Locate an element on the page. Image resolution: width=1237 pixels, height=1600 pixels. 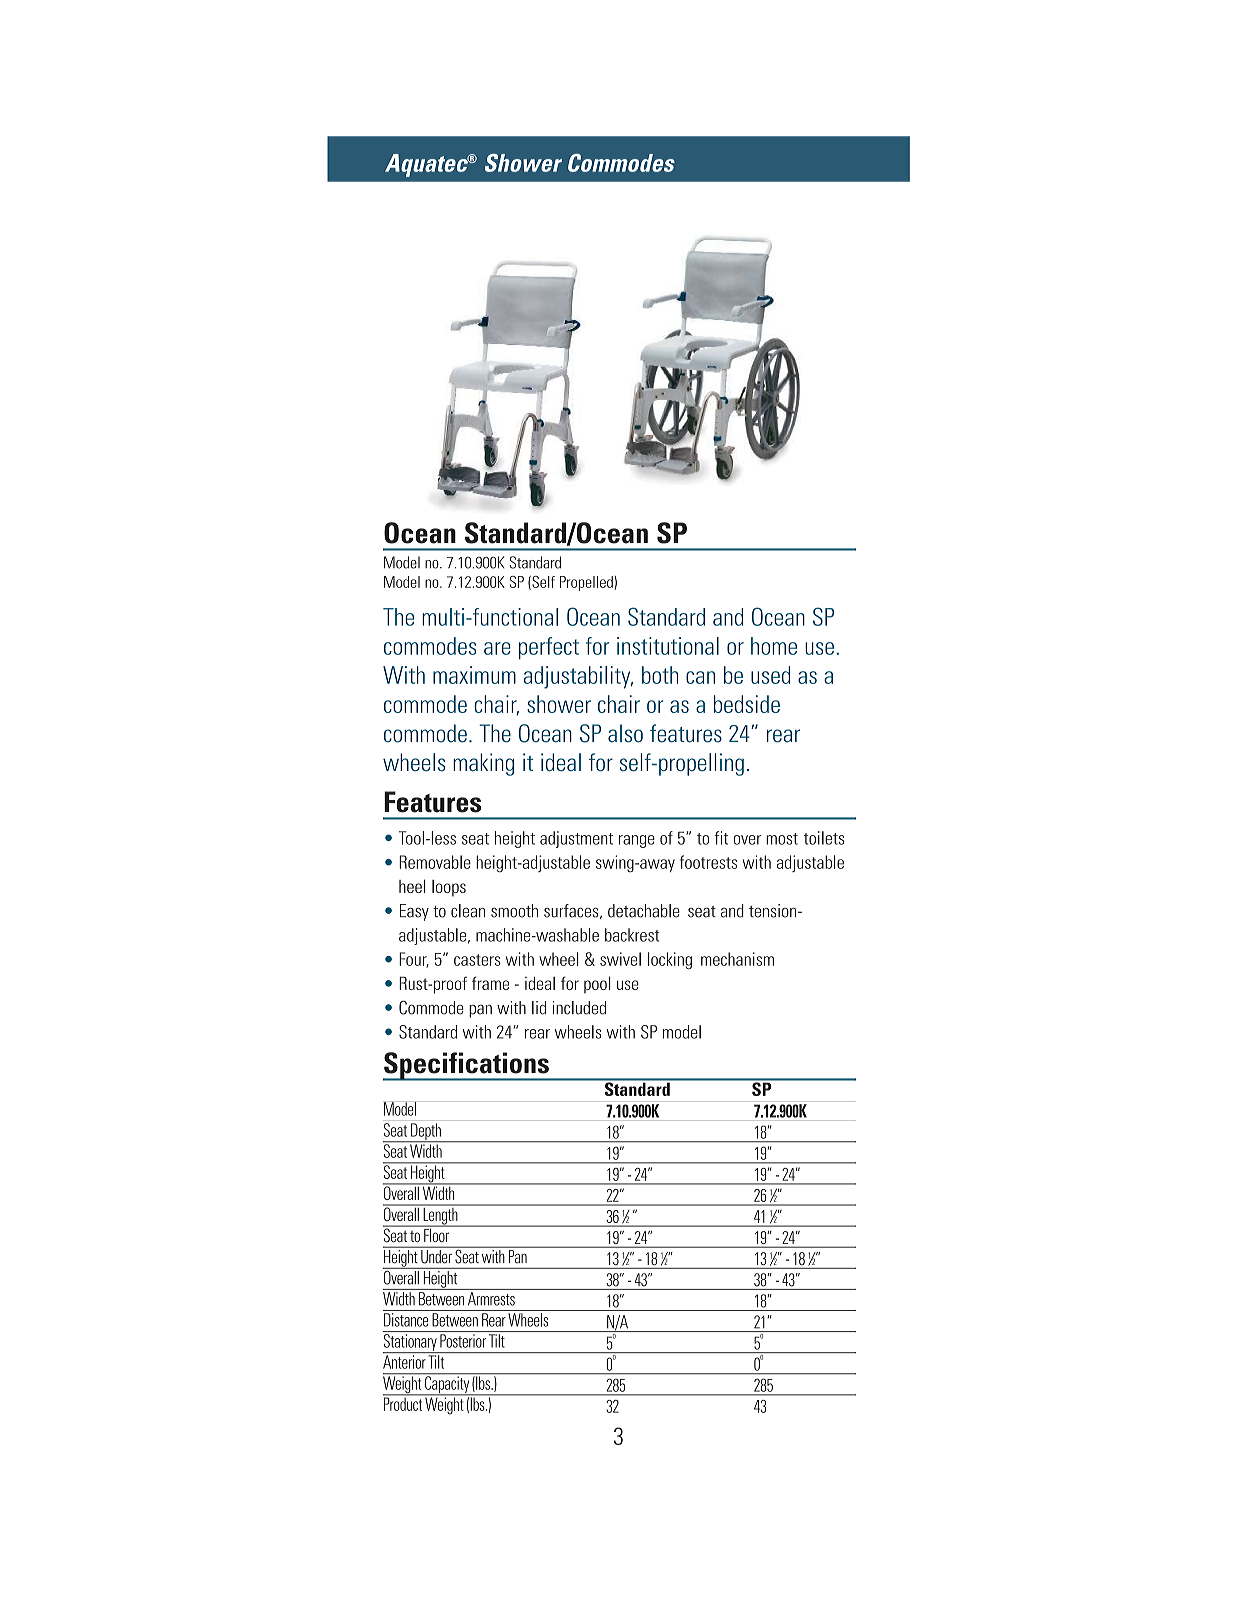
Depth is located at coordinates (426, 1132).
